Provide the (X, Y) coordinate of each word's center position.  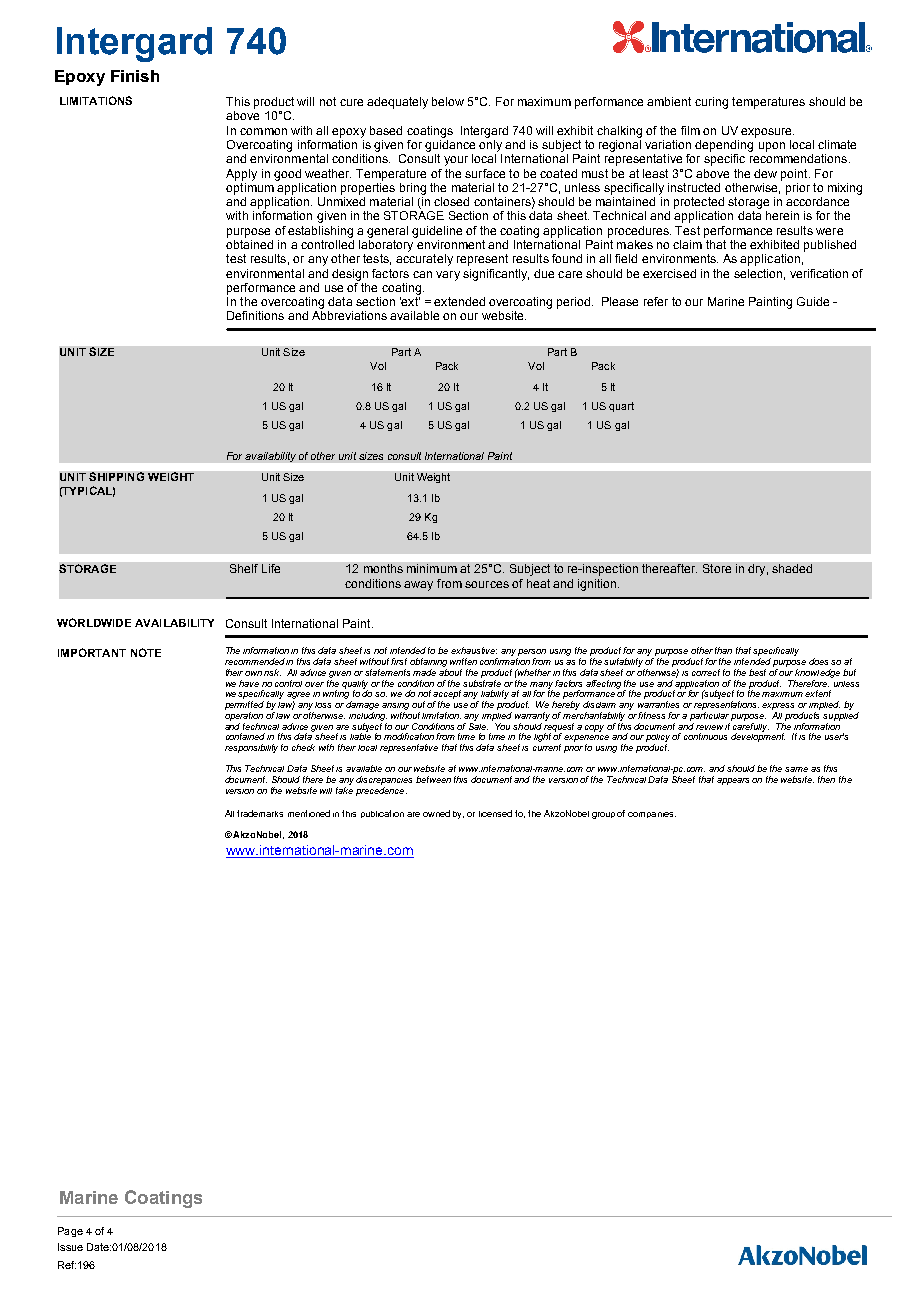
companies (652, 815)
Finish (135, 76)
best (757, 672)
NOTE (146, 652)
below (448, 101)
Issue (70, 1247)
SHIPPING (116, 476)
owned (436, 813)
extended (459, 301)
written (463, 661)
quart (621, 407)
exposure (767, 133)
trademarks (260, 813)
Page (70, 1232)
